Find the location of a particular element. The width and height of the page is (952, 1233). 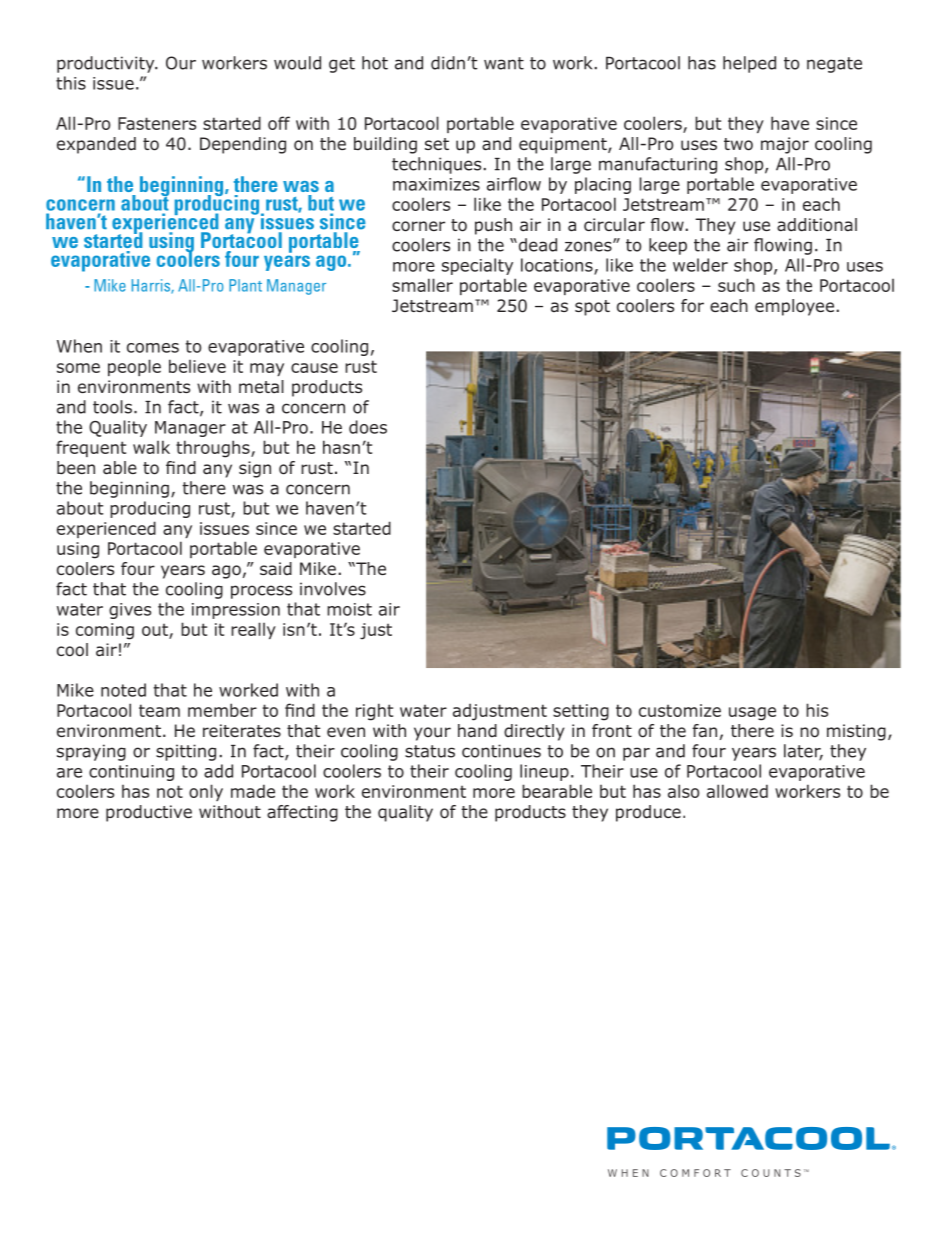

helped is located at coordinates (749, 64).
